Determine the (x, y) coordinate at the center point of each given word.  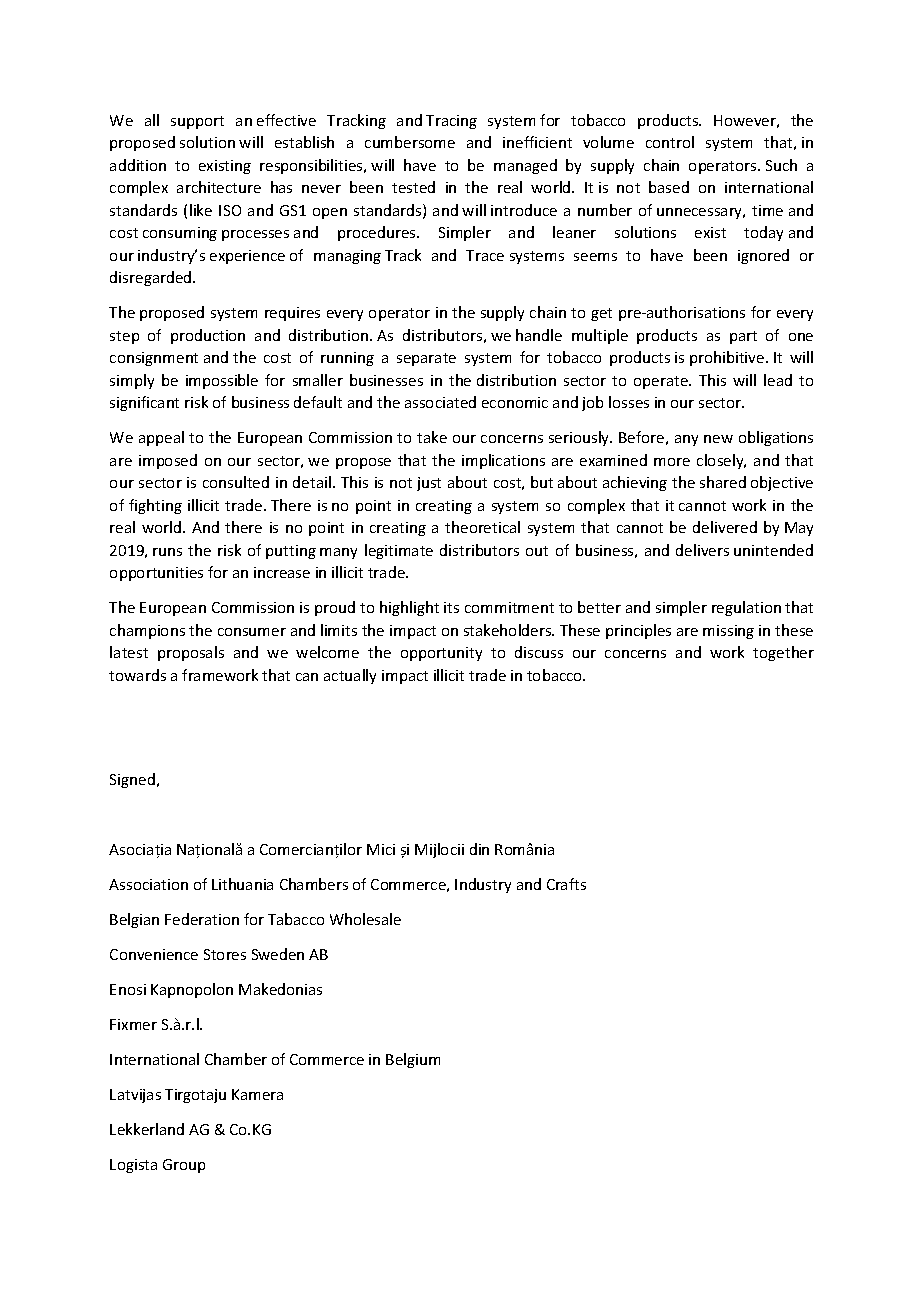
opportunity (441, 654)
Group (184, 1166)
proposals (191, 653)
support (197, 122)
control (670, 142)
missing (728, 632)
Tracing (451, 122)
